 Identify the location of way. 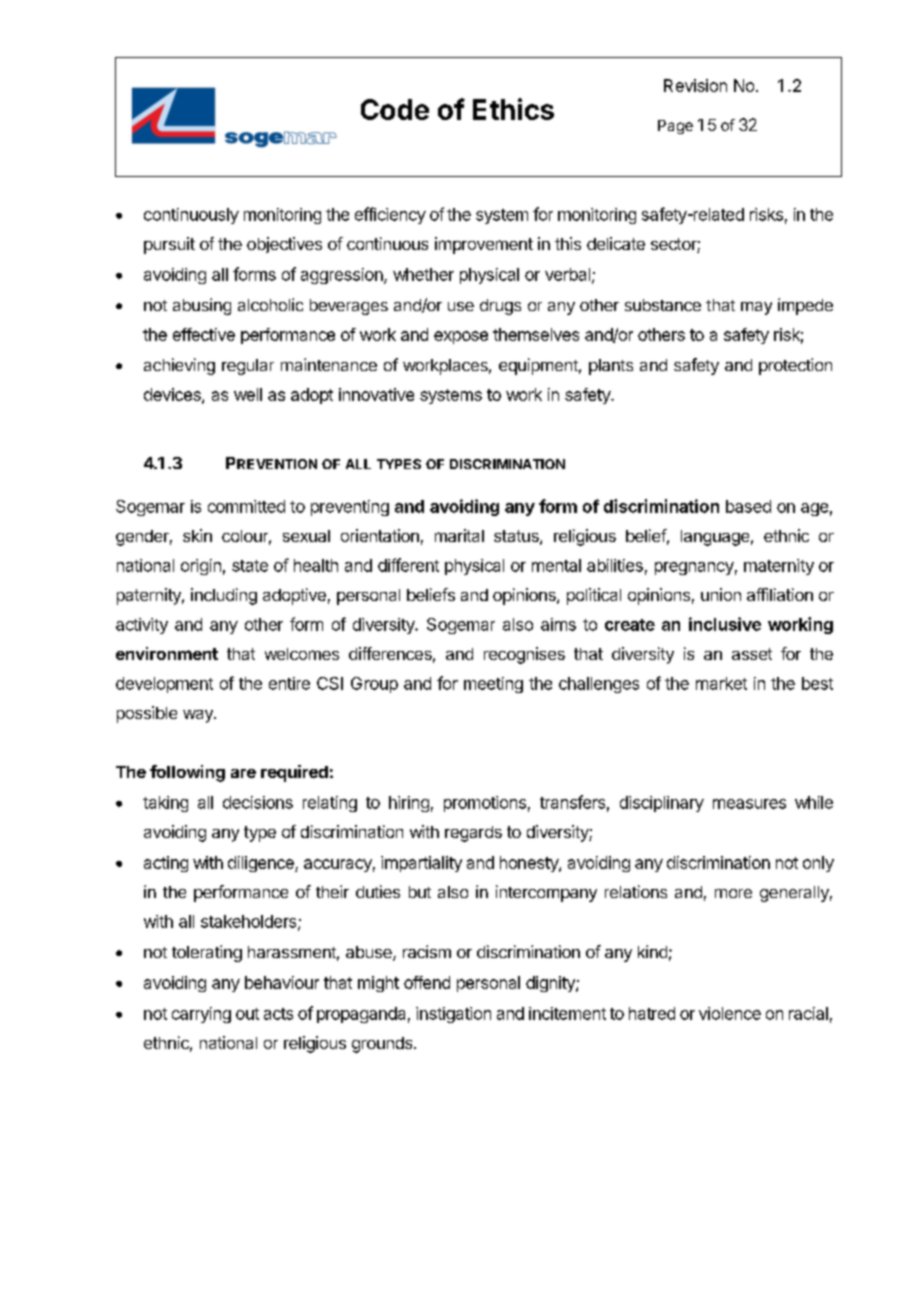
(199, 716).
